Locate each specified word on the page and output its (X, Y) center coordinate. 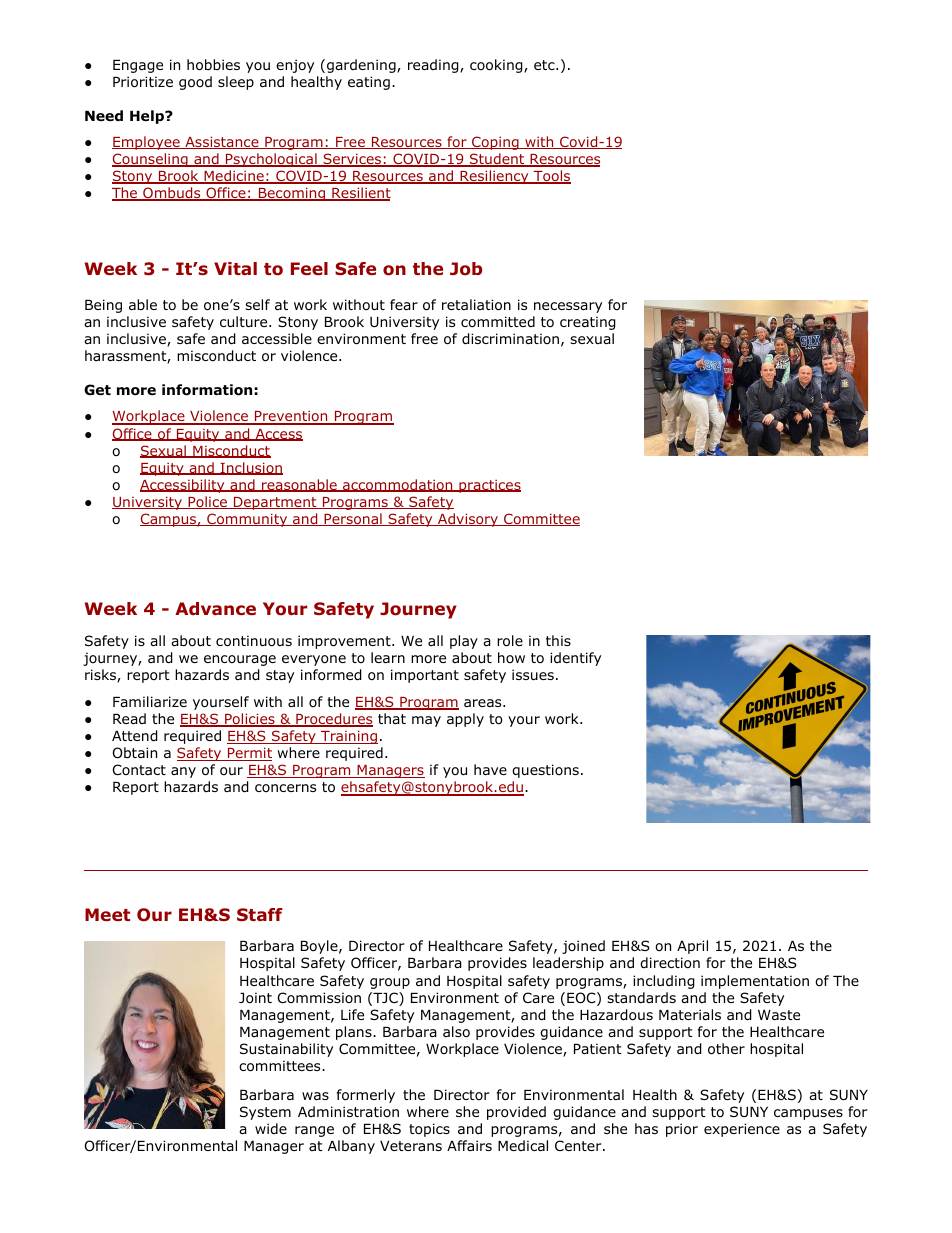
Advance (215, 608)
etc (544, 65)
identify (575, 659)
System (265, 1113)
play (464, 642)
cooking (496, 66)
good (195, 83)
